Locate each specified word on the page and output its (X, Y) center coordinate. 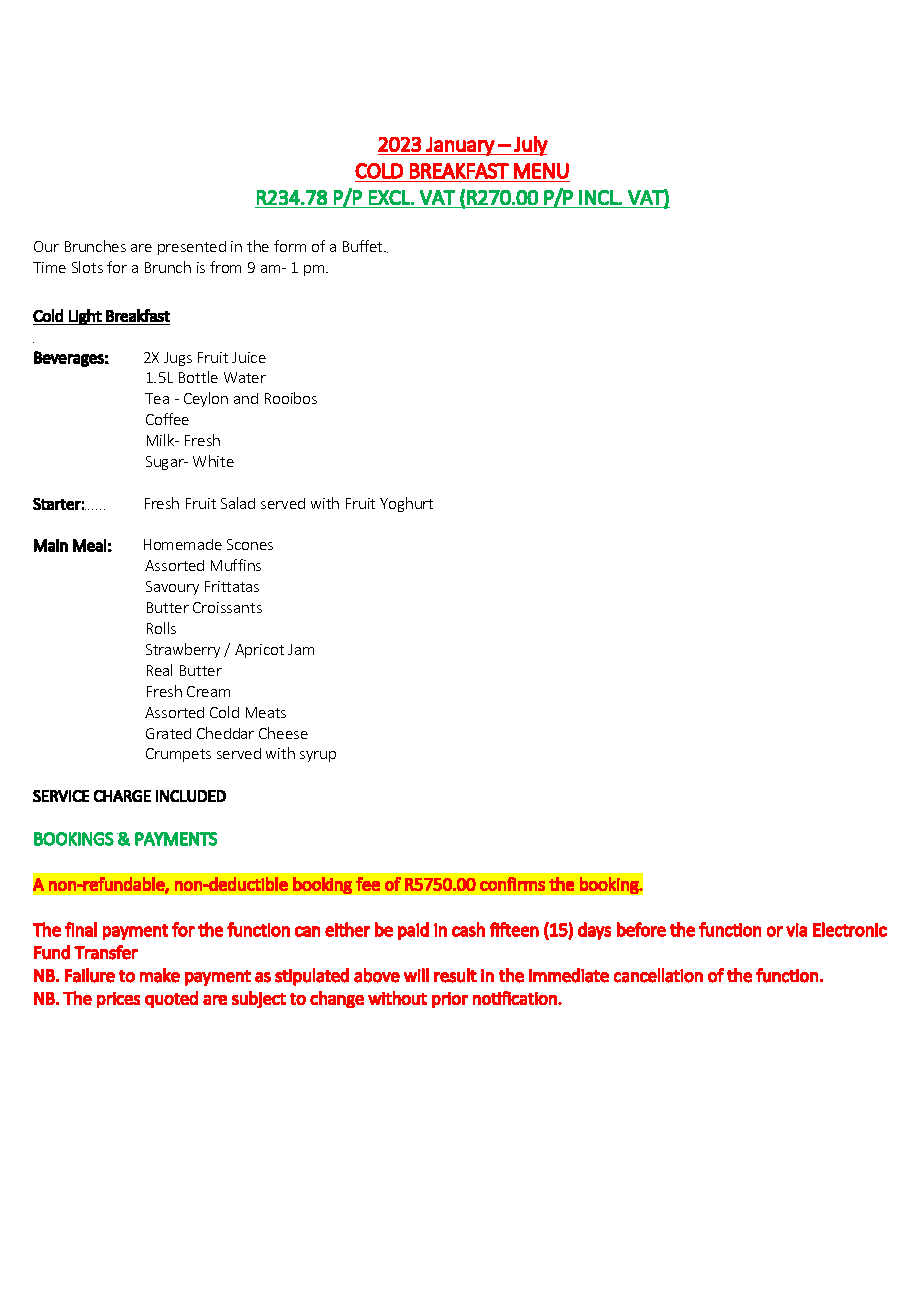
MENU (541, 171)
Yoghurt (406, 504)
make (160, 975)
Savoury (172, 588)
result (455, 975)
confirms (512, 884)
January (460, 146)
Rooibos (291, 398)
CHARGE (122, 796)
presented (192, 248)
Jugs (178, 359)
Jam (301, 649)
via (796, 930)
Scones (250, 544)
